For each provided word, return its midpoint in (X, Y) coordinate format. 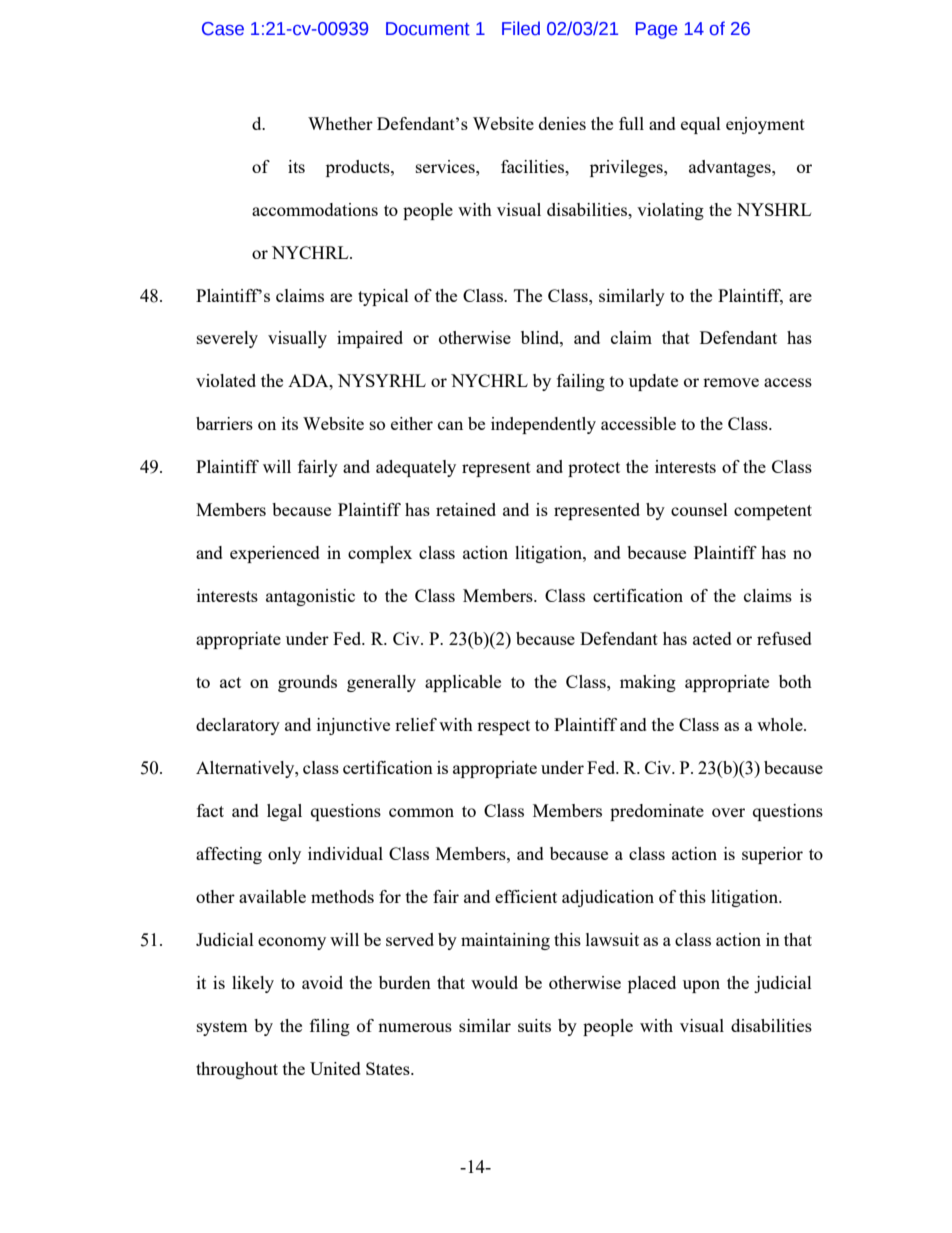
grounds (307, 683)
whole (781, 724)
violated (226, 380)
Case (223, 29)
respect (503, 727)
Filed (521, 28)
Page (656, 30)
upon (701, 986)
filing (330, 1027)
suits (534, 1025)
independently (543, 425)
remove (731, 382)
